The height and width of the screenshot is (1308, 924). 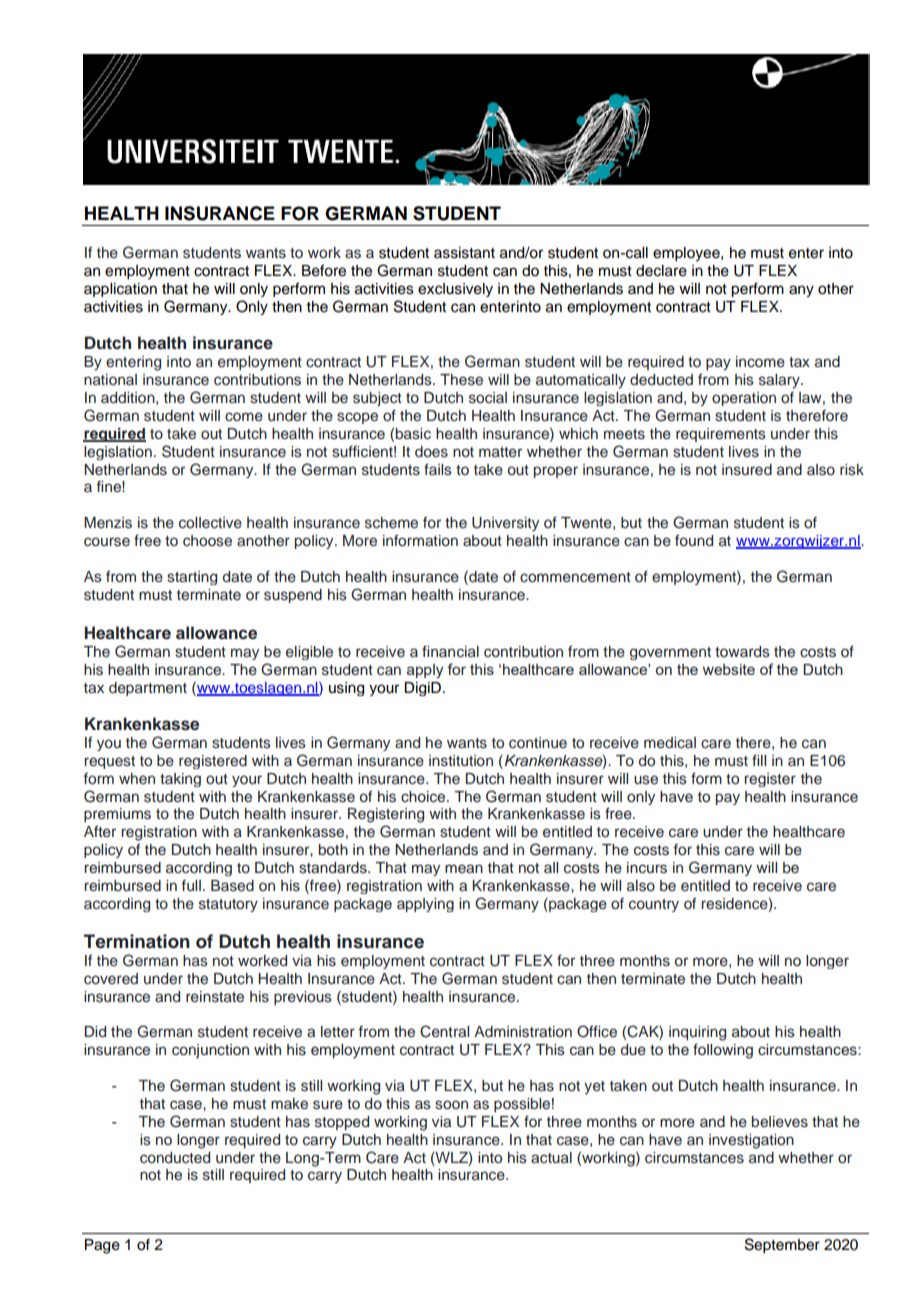 I want to click on taking, so click(x=180, y=780).
